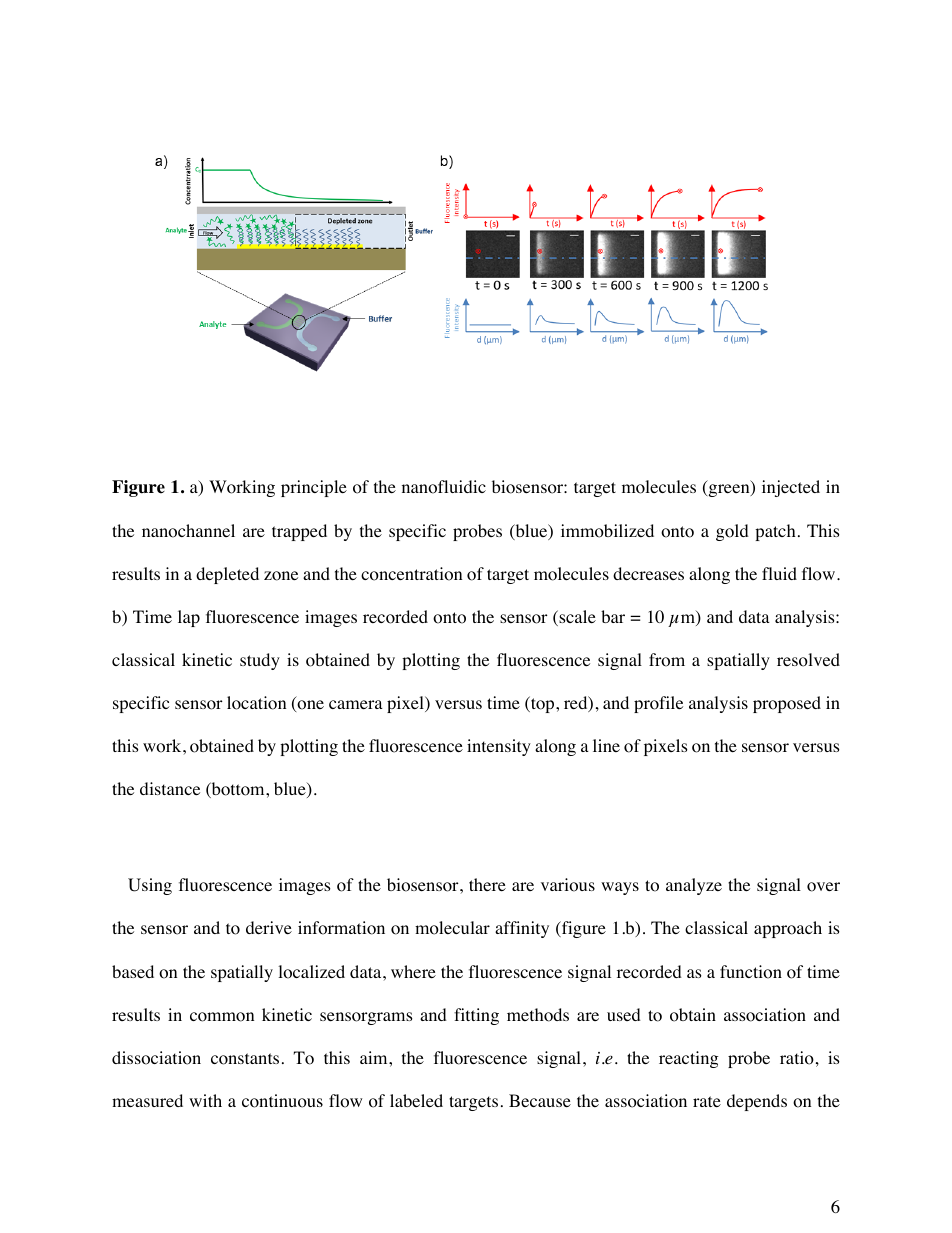 The image size is (952, 1233). What do you see at coordinates (787, 704) in the image?
I see `proposed` at bounding box center [787, 704].
